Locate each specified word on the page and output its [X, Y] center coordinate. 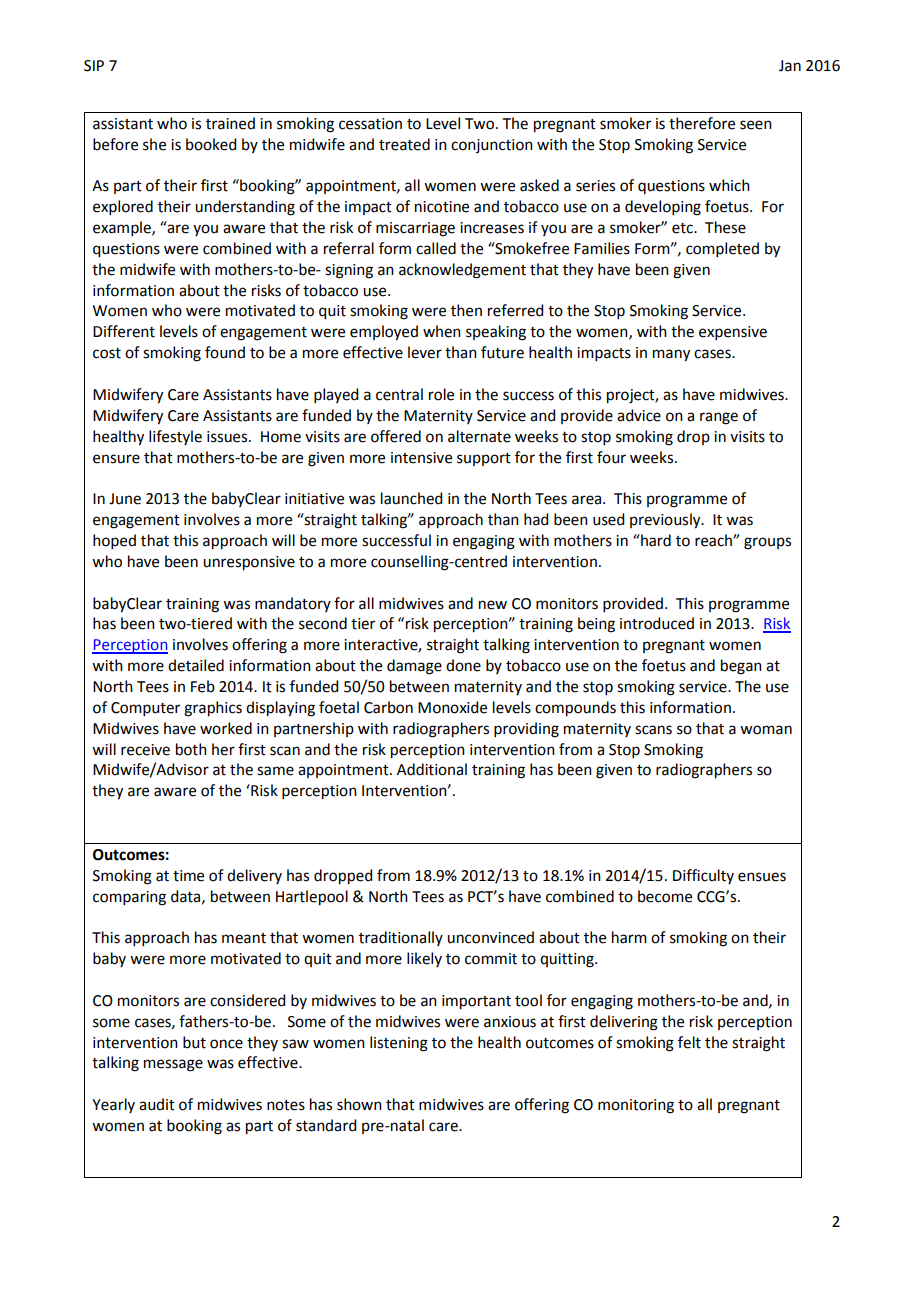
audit [157, 1104]
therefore [702, 123]
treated [404, 144]
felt [689, 1042]
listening [399, 1044]
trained [230, 123]
